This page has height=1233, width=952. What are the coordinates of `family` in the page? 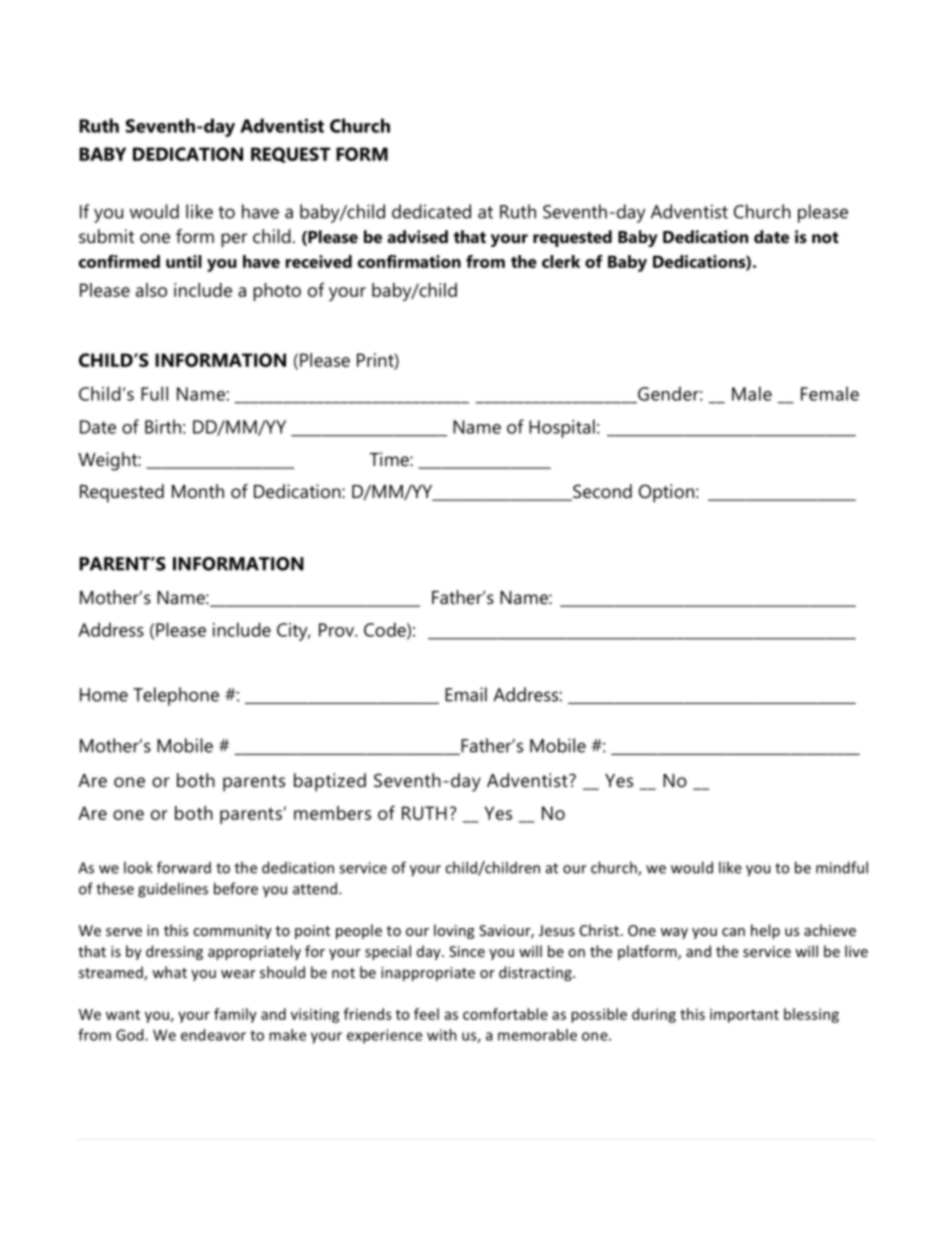 It's located at (235, 1015).
